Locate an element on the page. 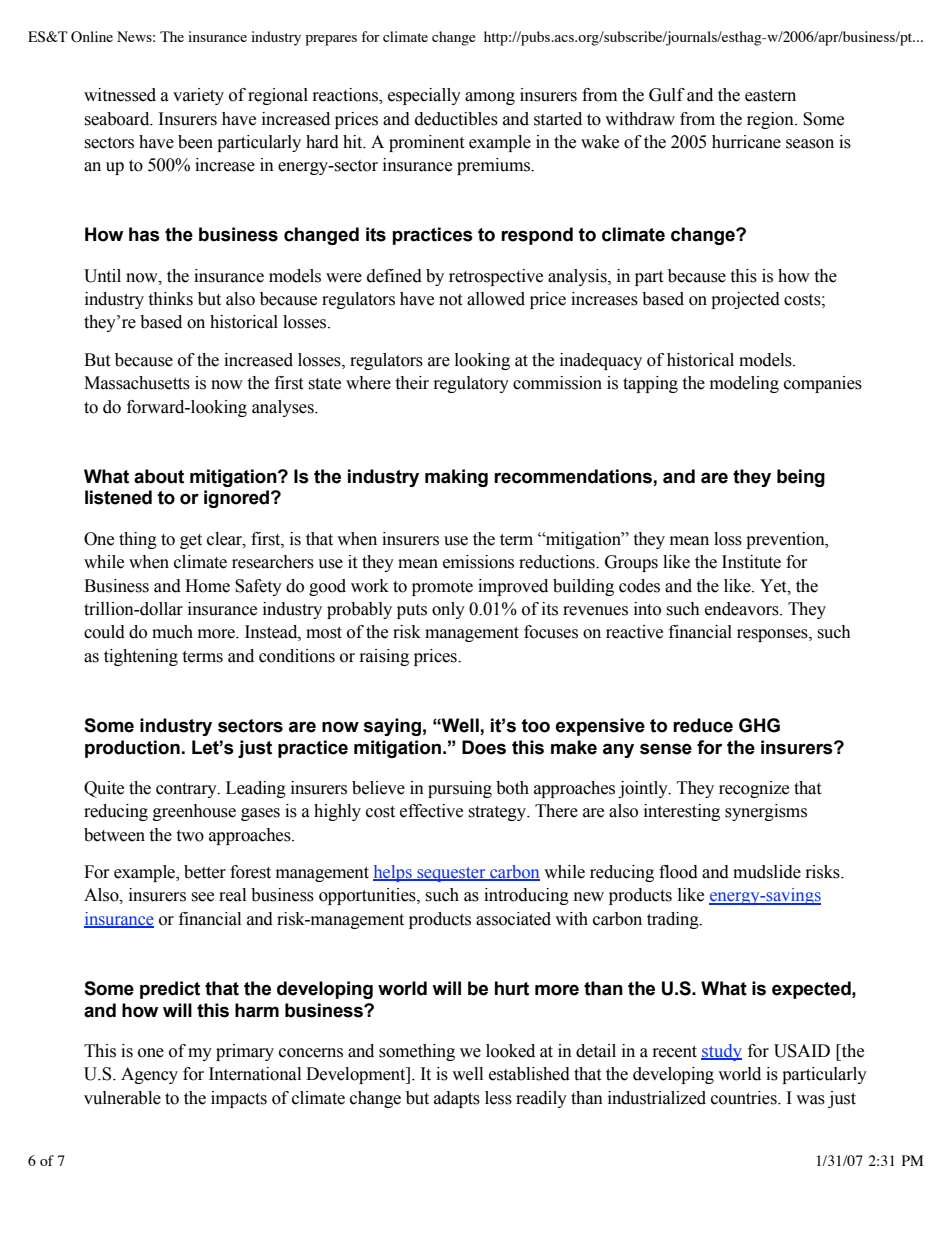  emissions is located at coordinates (478, 562).
